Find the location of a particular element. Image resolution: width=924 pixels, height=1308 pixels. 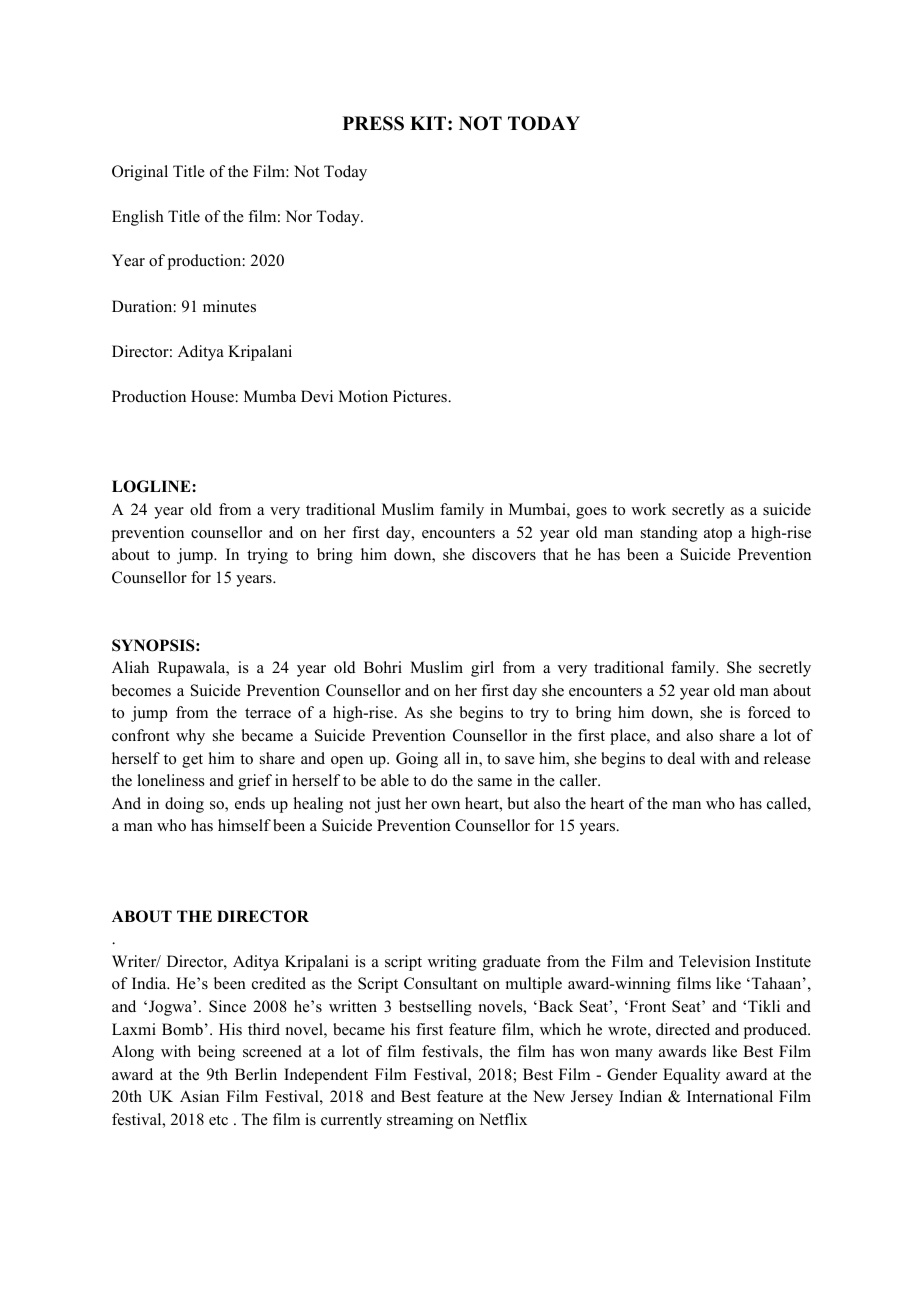

Asian is located at coordinates (199, 1096).
